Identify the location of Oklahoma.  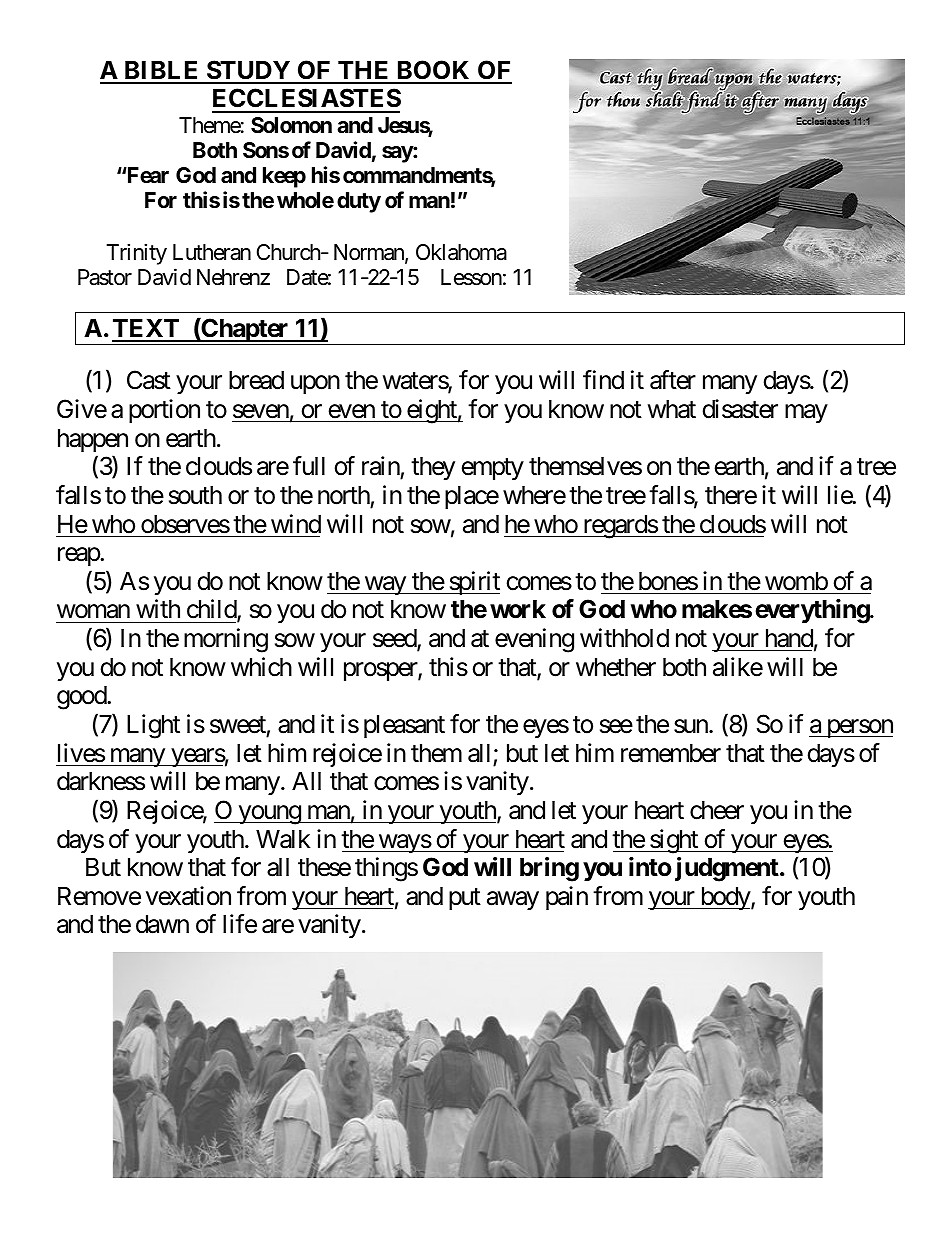
(461, 252).
